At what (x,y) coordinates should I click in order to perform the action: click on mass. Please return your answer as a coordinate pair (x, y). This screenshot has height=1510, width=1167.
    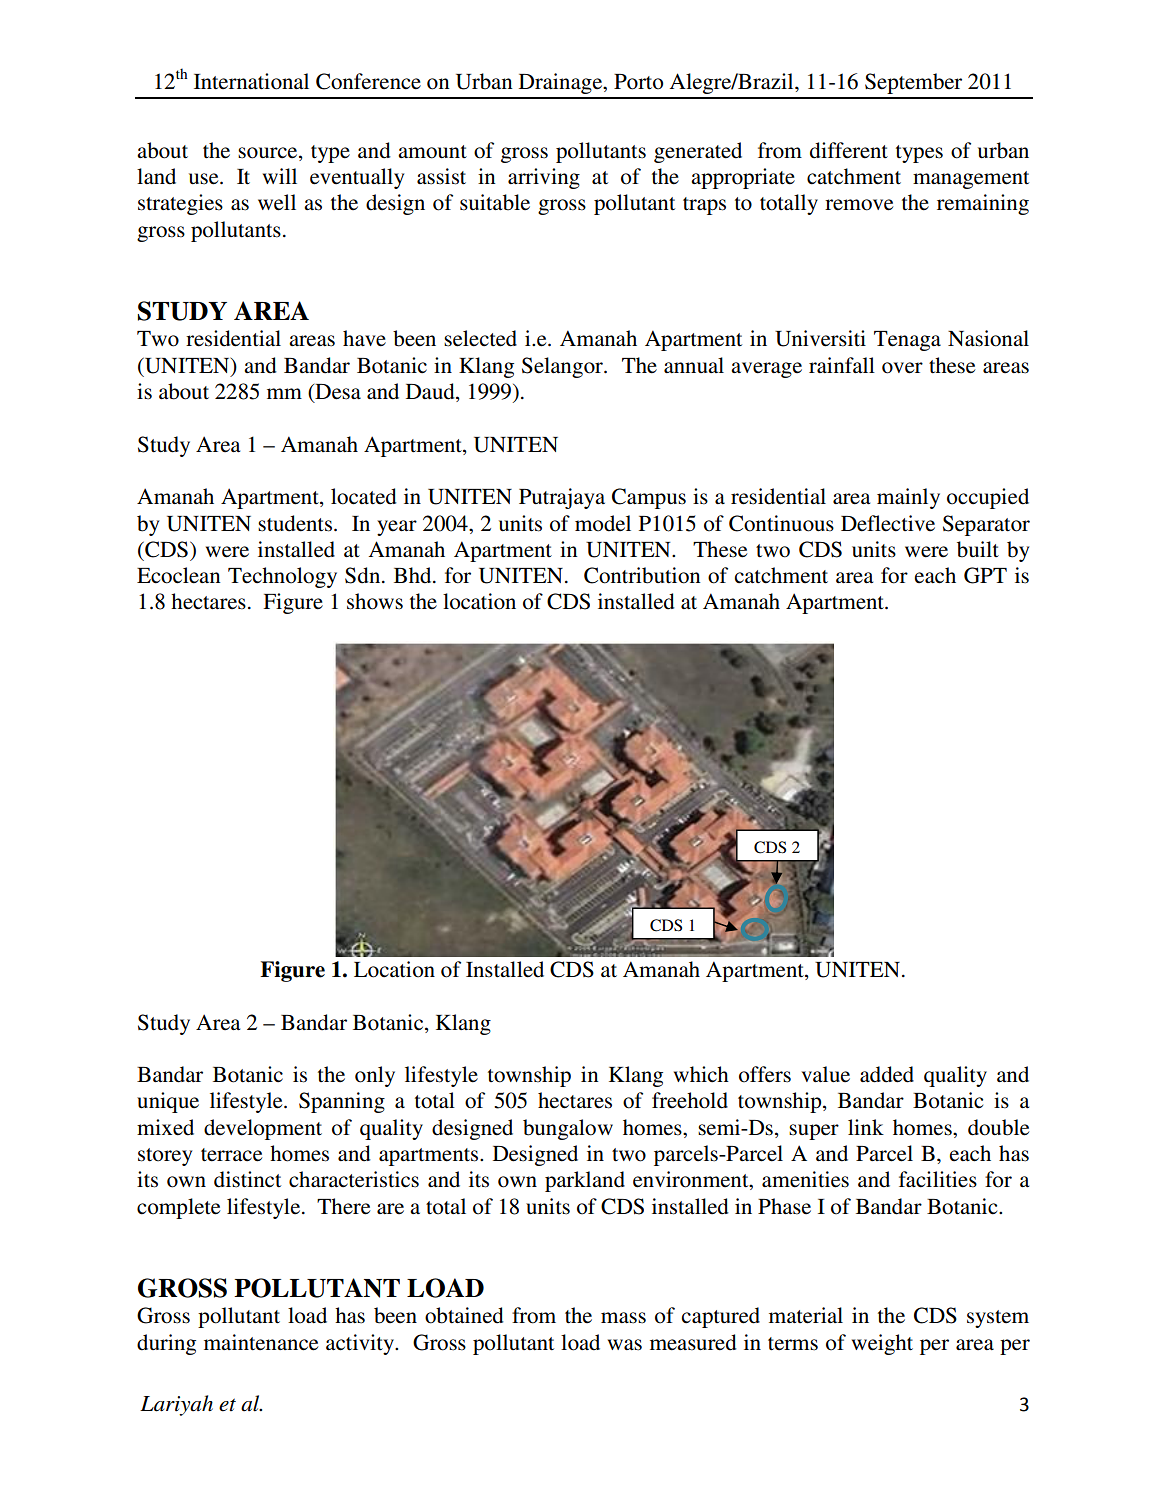
    Looking at the image, I should click on (623, 1318).
